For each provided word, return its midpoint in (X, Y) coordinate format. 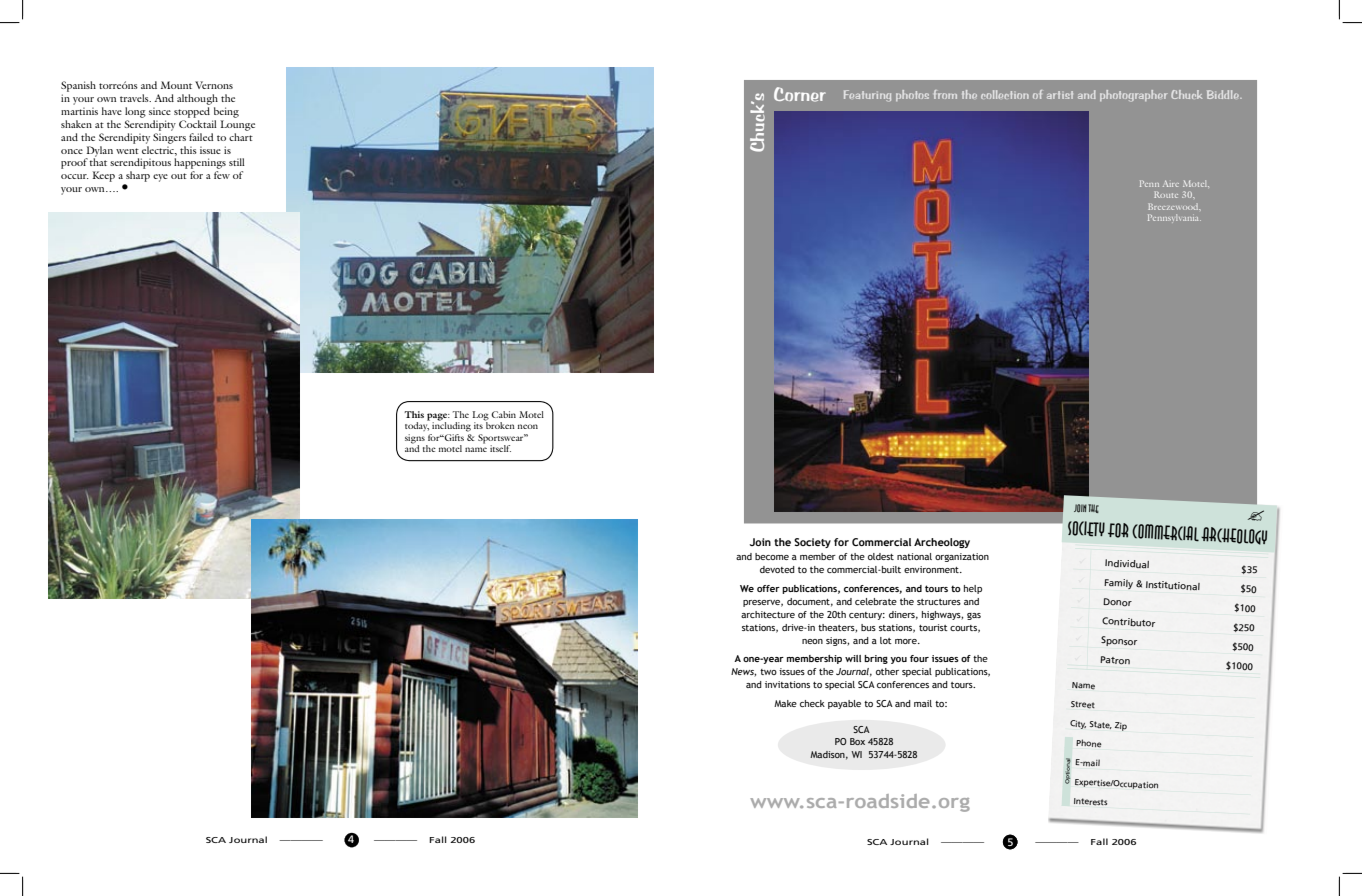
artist (1060, 95)
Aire (1171, 183)
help (973, 589)
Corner (800, 94)
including (451, 426)
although (197, 99)
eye (160, 178)
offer (768, 588)
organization (962, 557)
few (222, 175)
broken (499, 424)
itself (500, 448)
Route (1166, 194)
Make (785, 703)
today (417, 425)
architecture (768, 614)
